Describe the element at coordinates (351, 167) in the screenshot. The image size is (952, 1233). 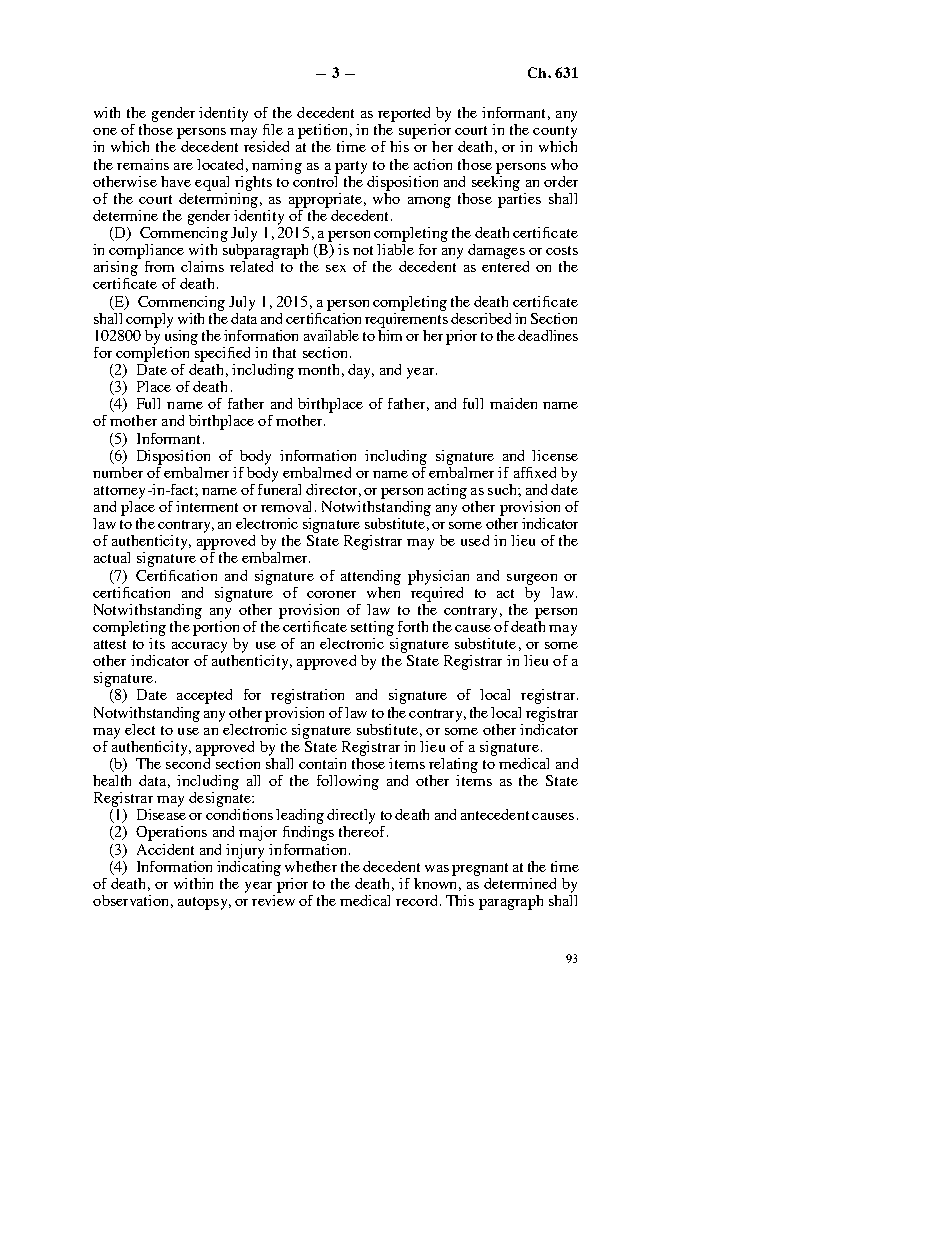
I see `party` at that location.
